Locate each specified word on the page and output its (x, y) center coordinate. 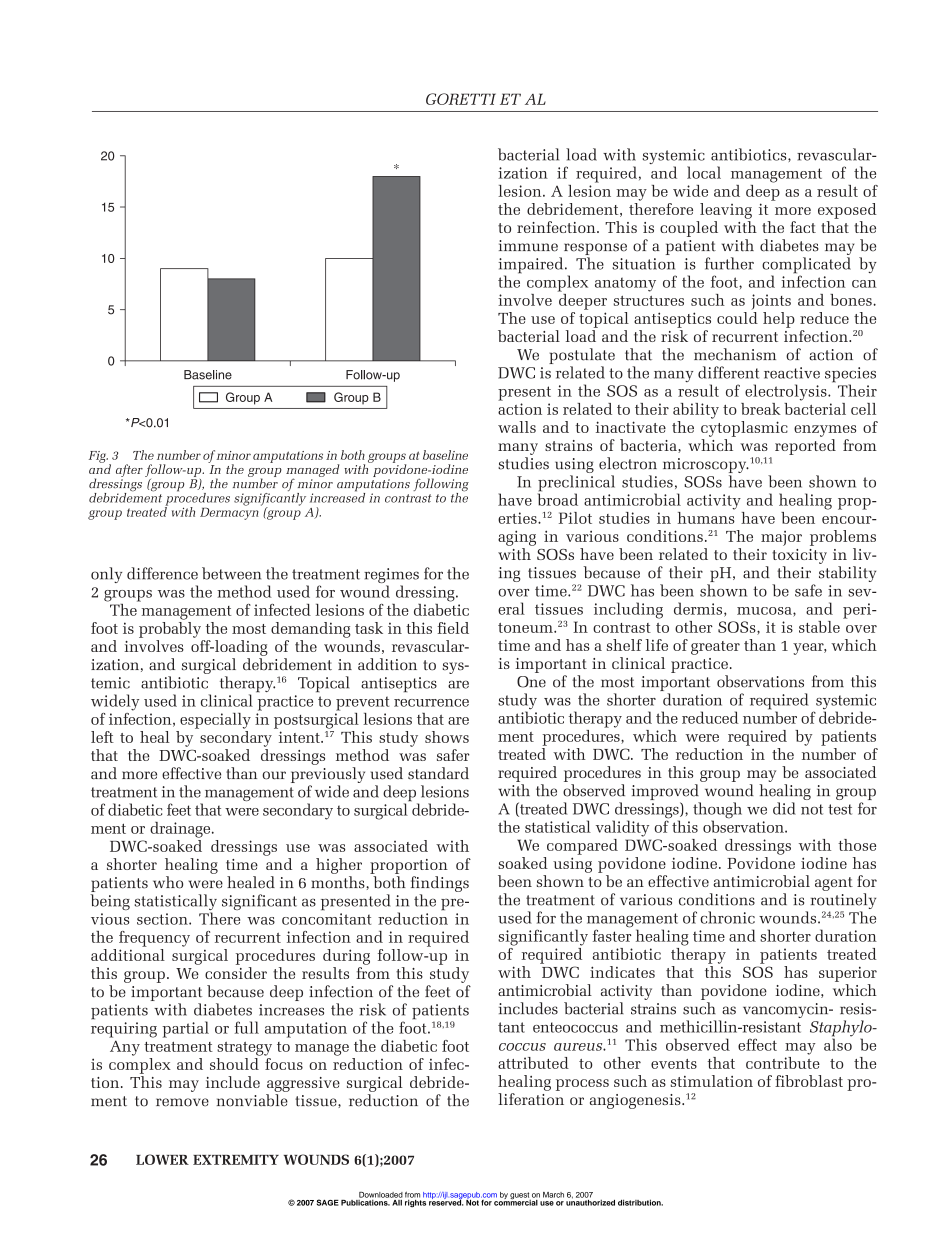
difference (162, 573)
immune (528, 246)
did (784, 808)
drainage (181, 830)
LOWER (162, 1159)
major (781, 538)
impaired (532, 266)
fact (803, 227)
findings (440, 884)
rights (416, 1202)
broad (558, 498)
